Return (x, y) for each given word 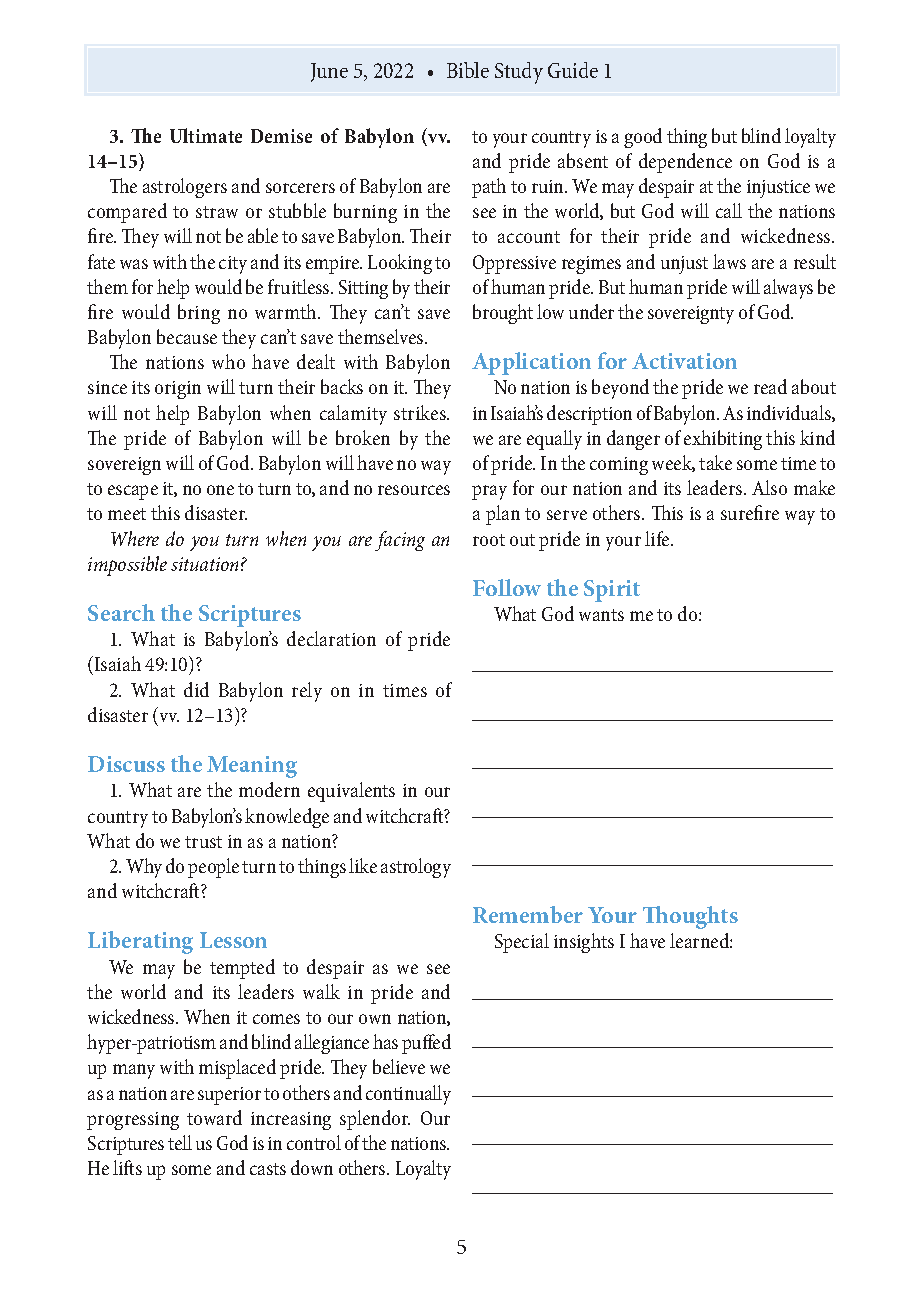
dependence (685, 163)
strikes (421, 412)
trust (203, 842)
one (220, 490)
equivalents (351, 792)
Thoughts (690, 917)
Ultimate (206, 135)
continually (408, 1095)
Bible (468, 70)
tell (180, 1142)
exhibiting (723, 440)
